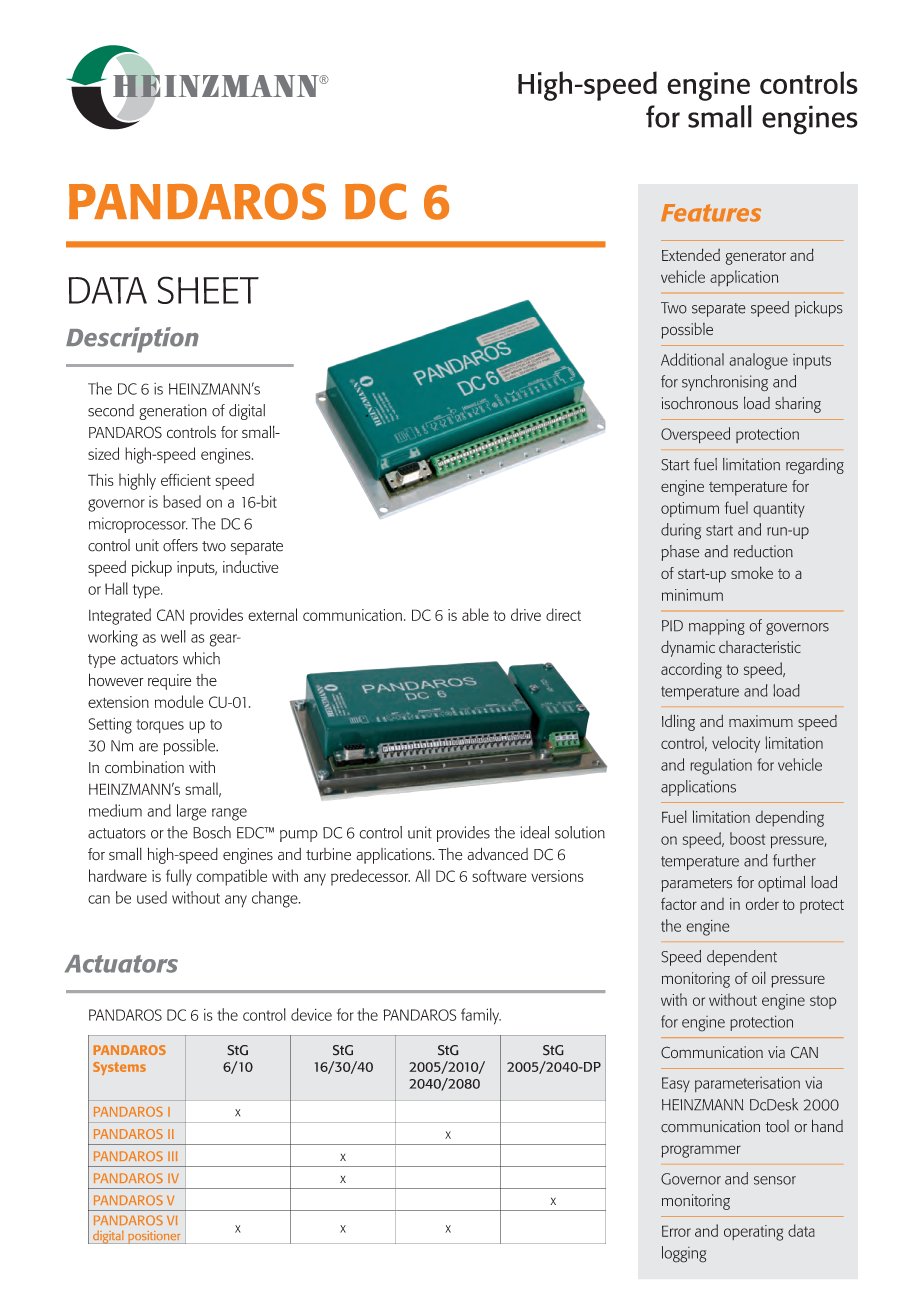 Image resolution: width=924 pixels, height=1308 pixels. Describe the element at coordinates (481, 1016) in the image. I see `family` at that location.
